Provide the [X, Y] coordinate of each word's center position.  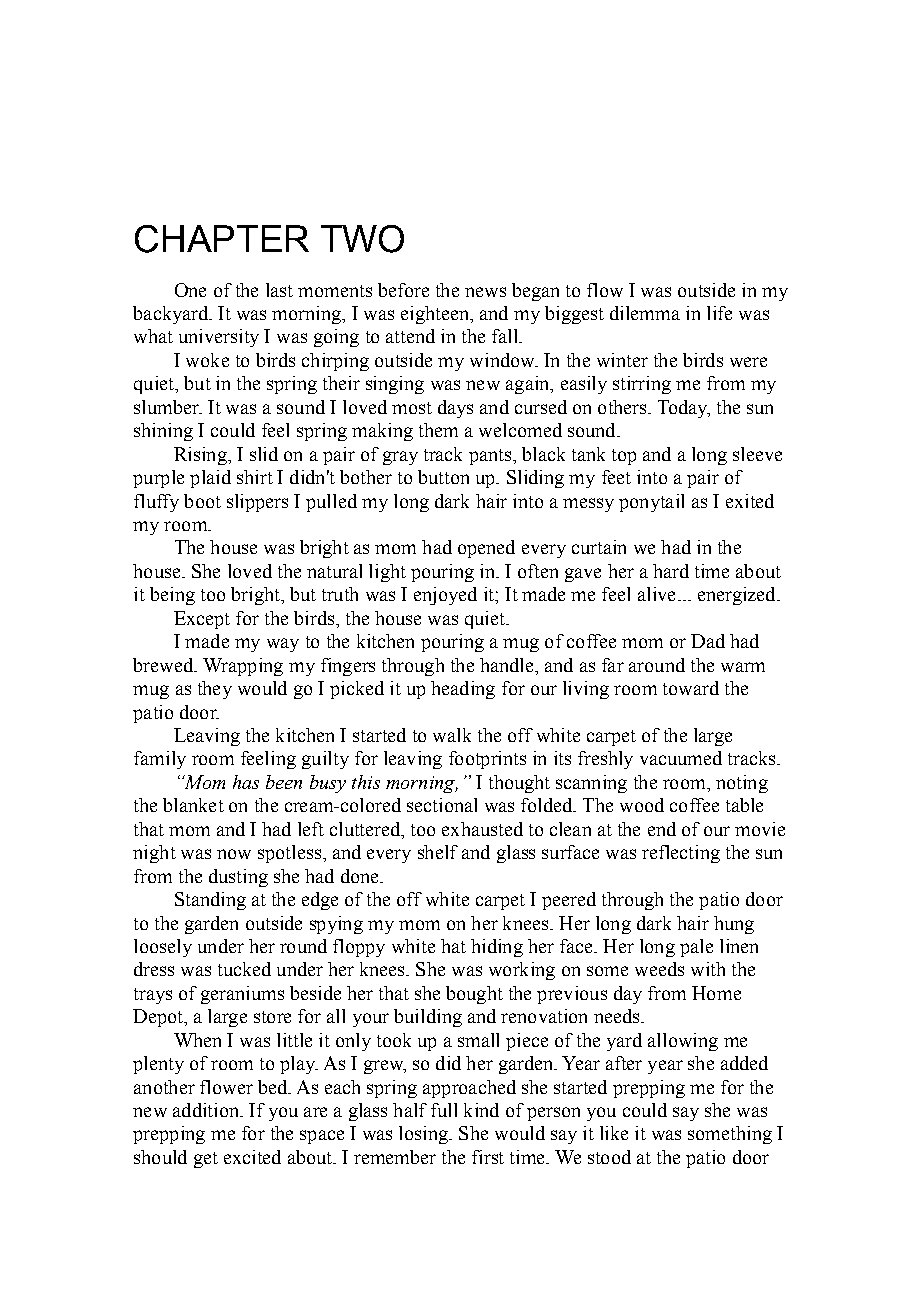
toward [691, 688]
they [215, 690]
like [614, 1133]
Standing [210, 901]
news [485, 292]
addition [207, 1110]
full [444, 1110]
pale [696, 948]
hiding [497, 948]
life [719, 313]
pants [490, 457]
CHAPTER [222, 239]
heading [463, 690]
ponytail [651, 503]
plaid [210, 479]
